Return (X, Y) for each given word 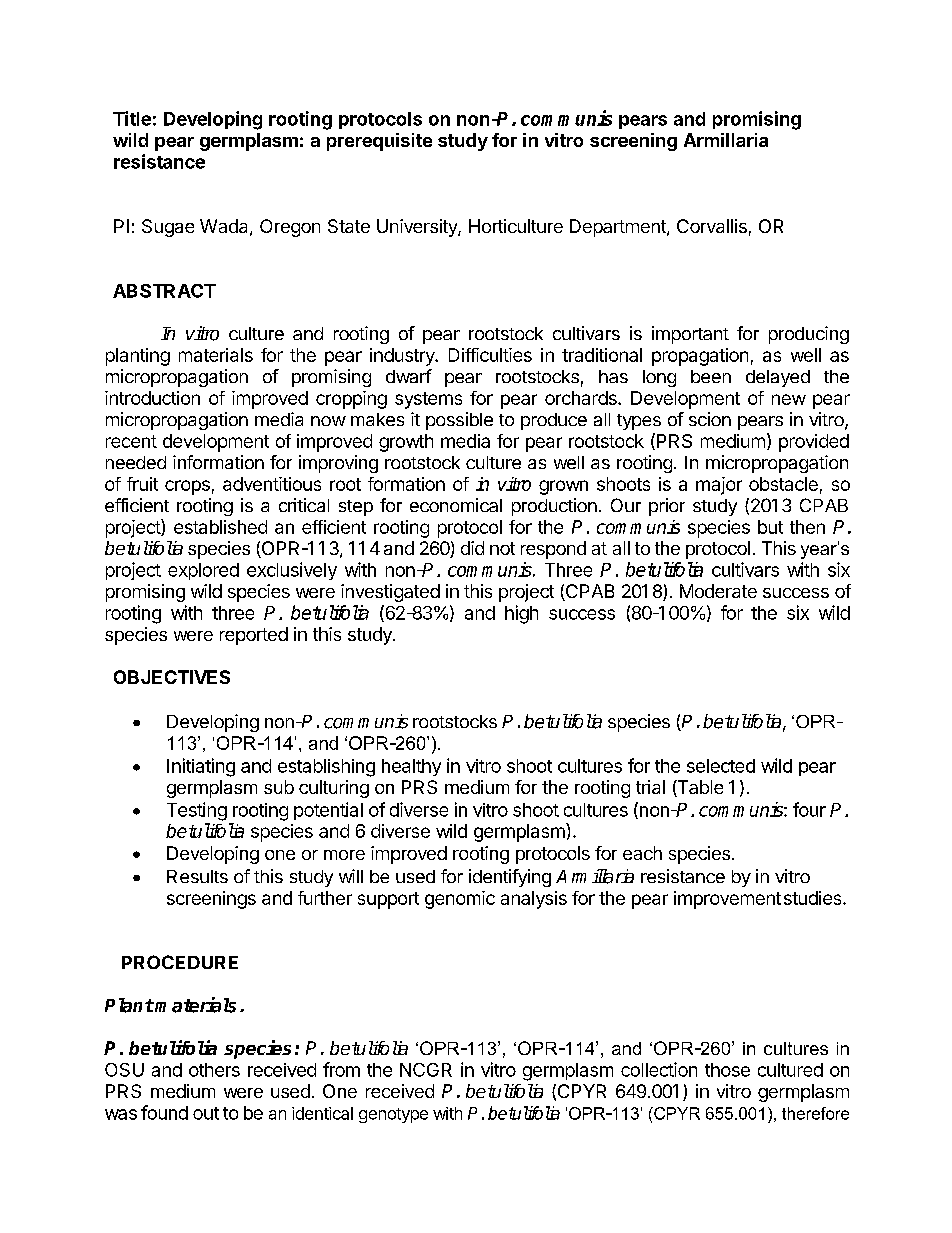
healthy (411, 767)
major (719, 486)
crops (187, 487)
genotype (393, 1115)
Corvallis (712, 226)
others (214, 1070)
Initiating (201, 767)
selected (721, 766)
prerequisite (379, 142)
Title (132, 118)
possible (459, 421)
